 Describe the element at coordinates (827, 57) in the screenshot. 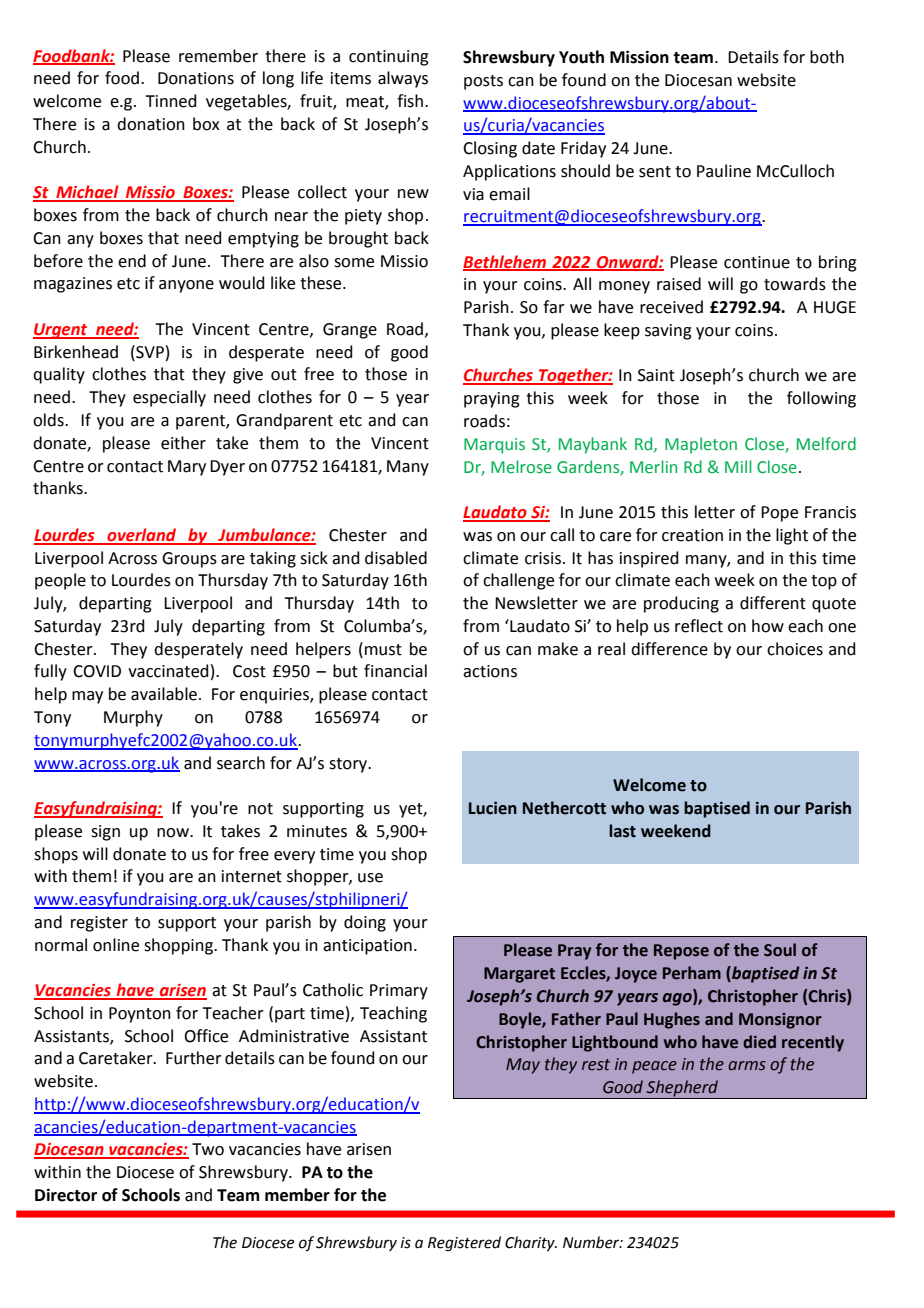

I see `both` at that location.
